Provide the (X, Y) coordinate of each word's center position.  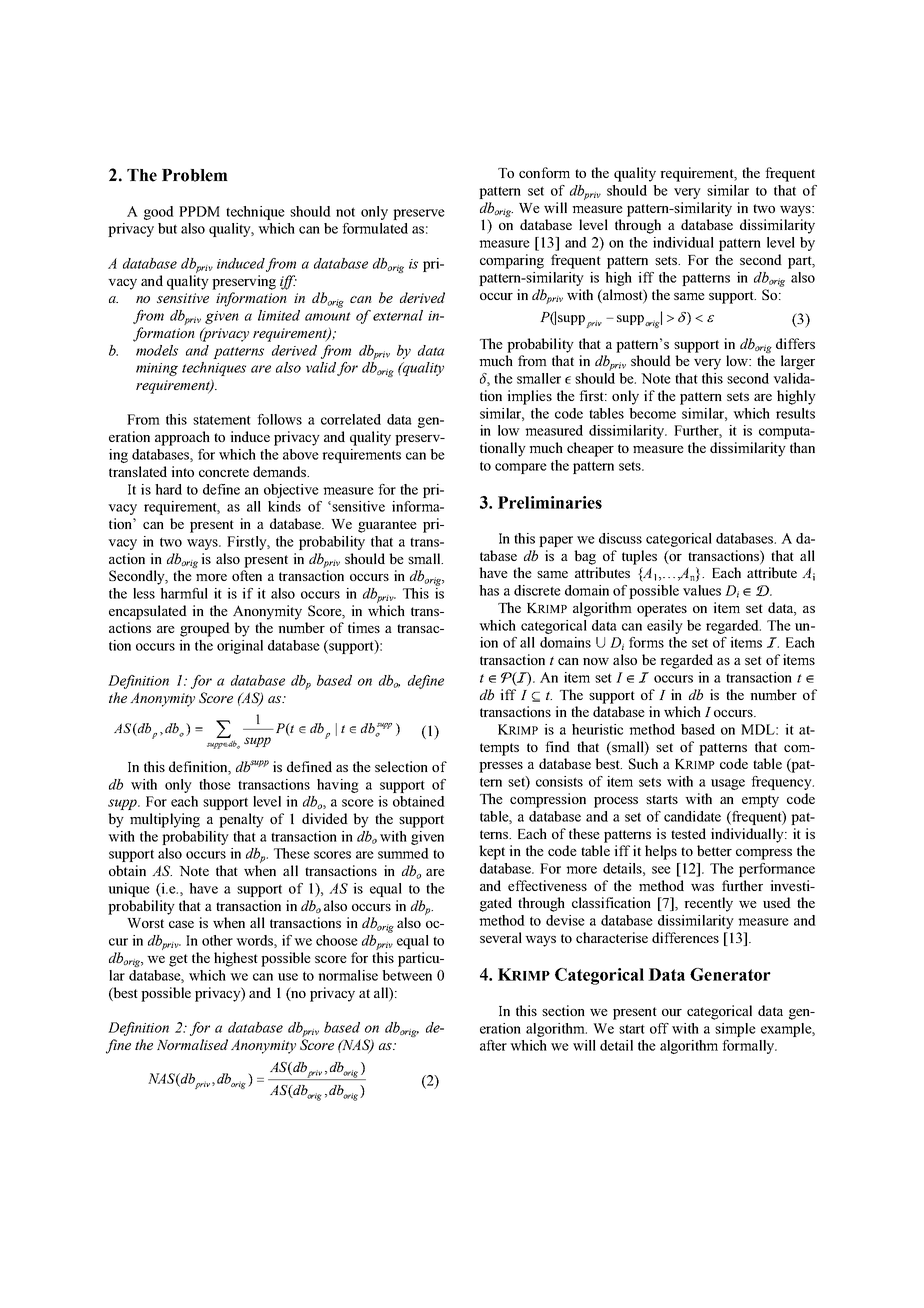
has (489, 590)
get (178, 960)
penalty (241, 820)
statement (222, 420)
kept (492, 852)
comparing (512, 261)
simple (735, 1030)
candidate (692, 816)
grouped (205, 629)
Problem (195, 175)
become (652, 413)
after (493, 1045)
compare (521, 468)
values (702, 590)
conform (544, 172)
